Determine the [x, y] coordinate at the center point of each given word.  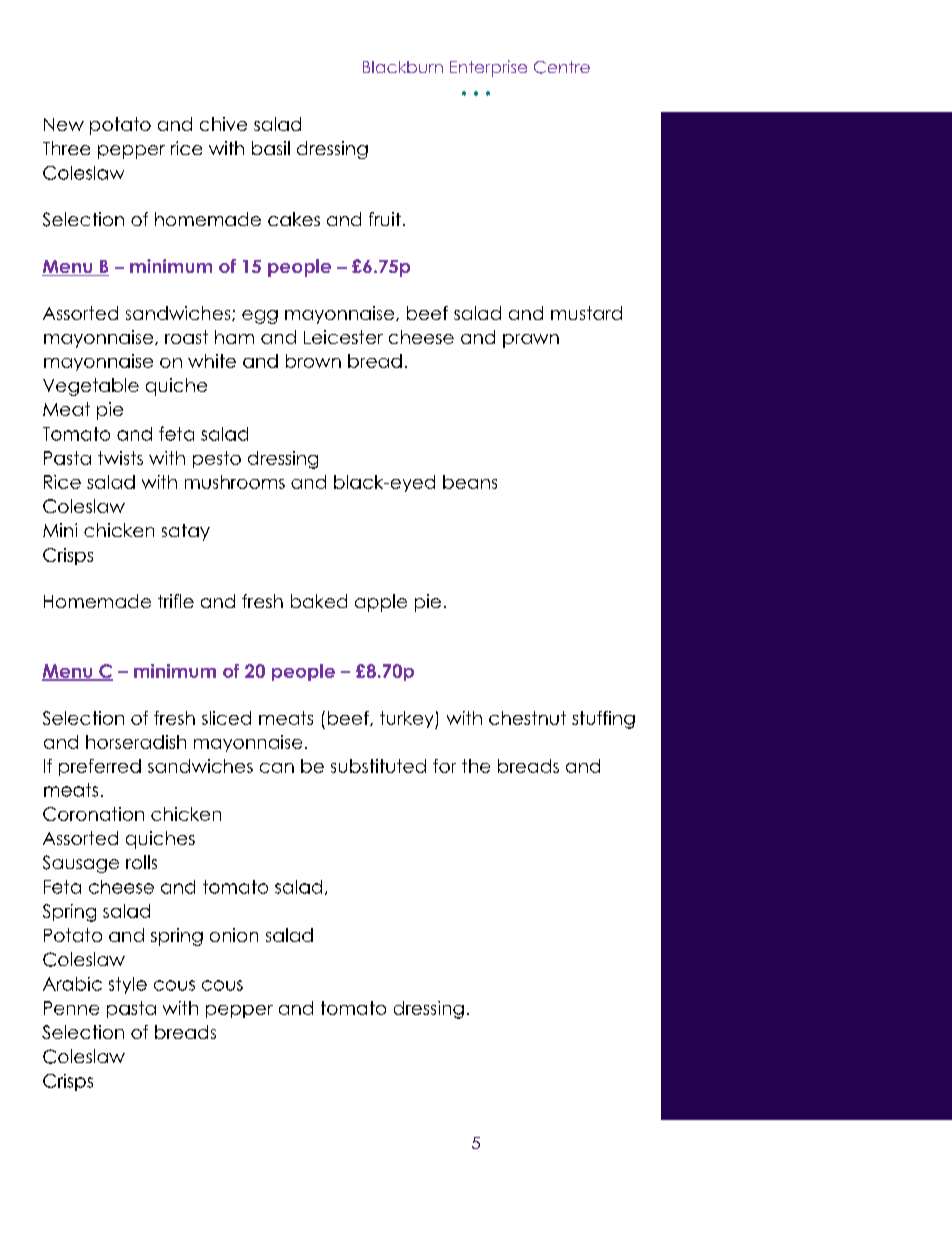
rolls [141, 862]
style [128, 985]
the [476, 766]
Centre [562, 67]
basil [271, 148]
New [64, 124]
